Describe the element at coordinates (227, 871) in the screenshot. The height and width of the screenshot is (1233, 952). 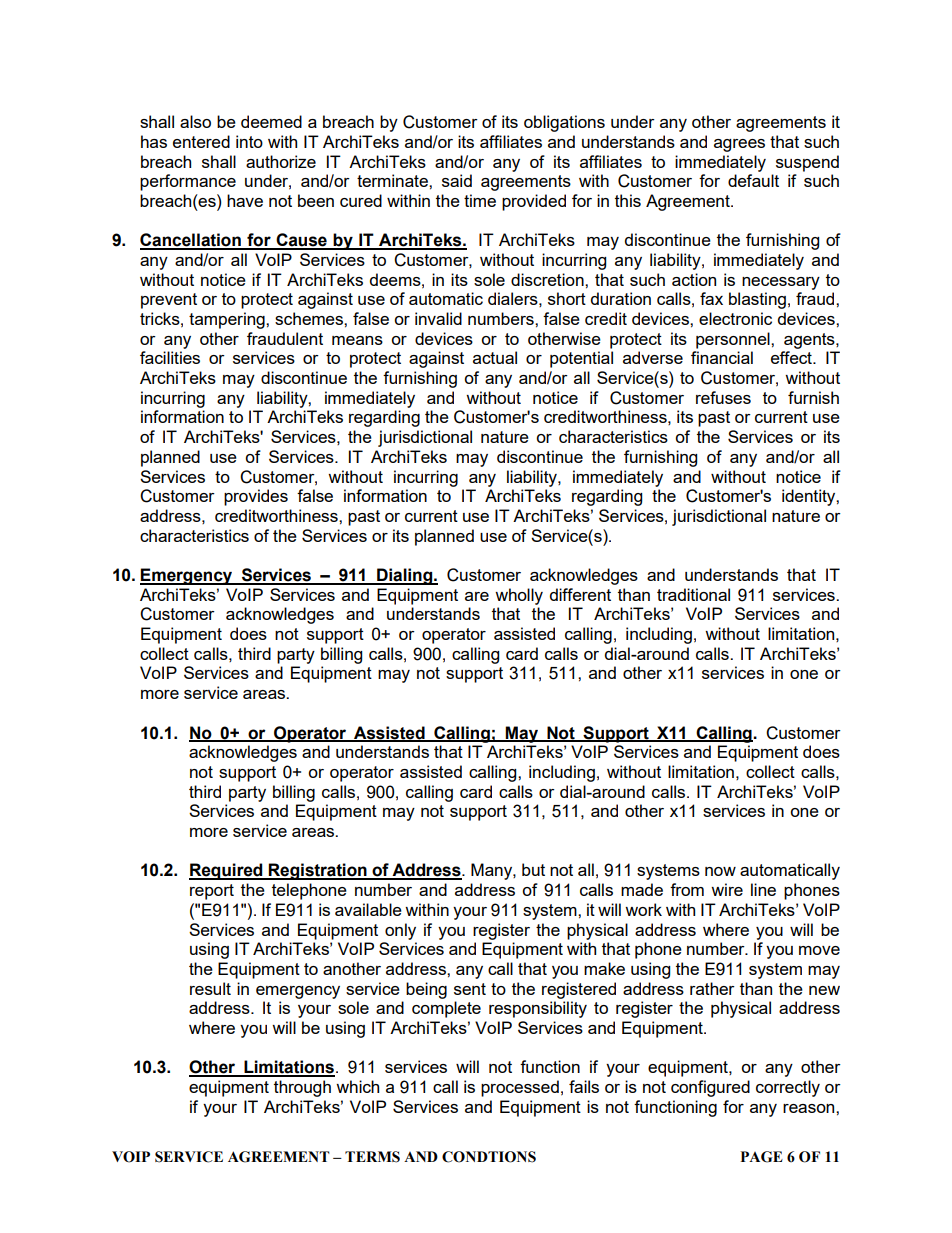
I see `Required` at that location.
